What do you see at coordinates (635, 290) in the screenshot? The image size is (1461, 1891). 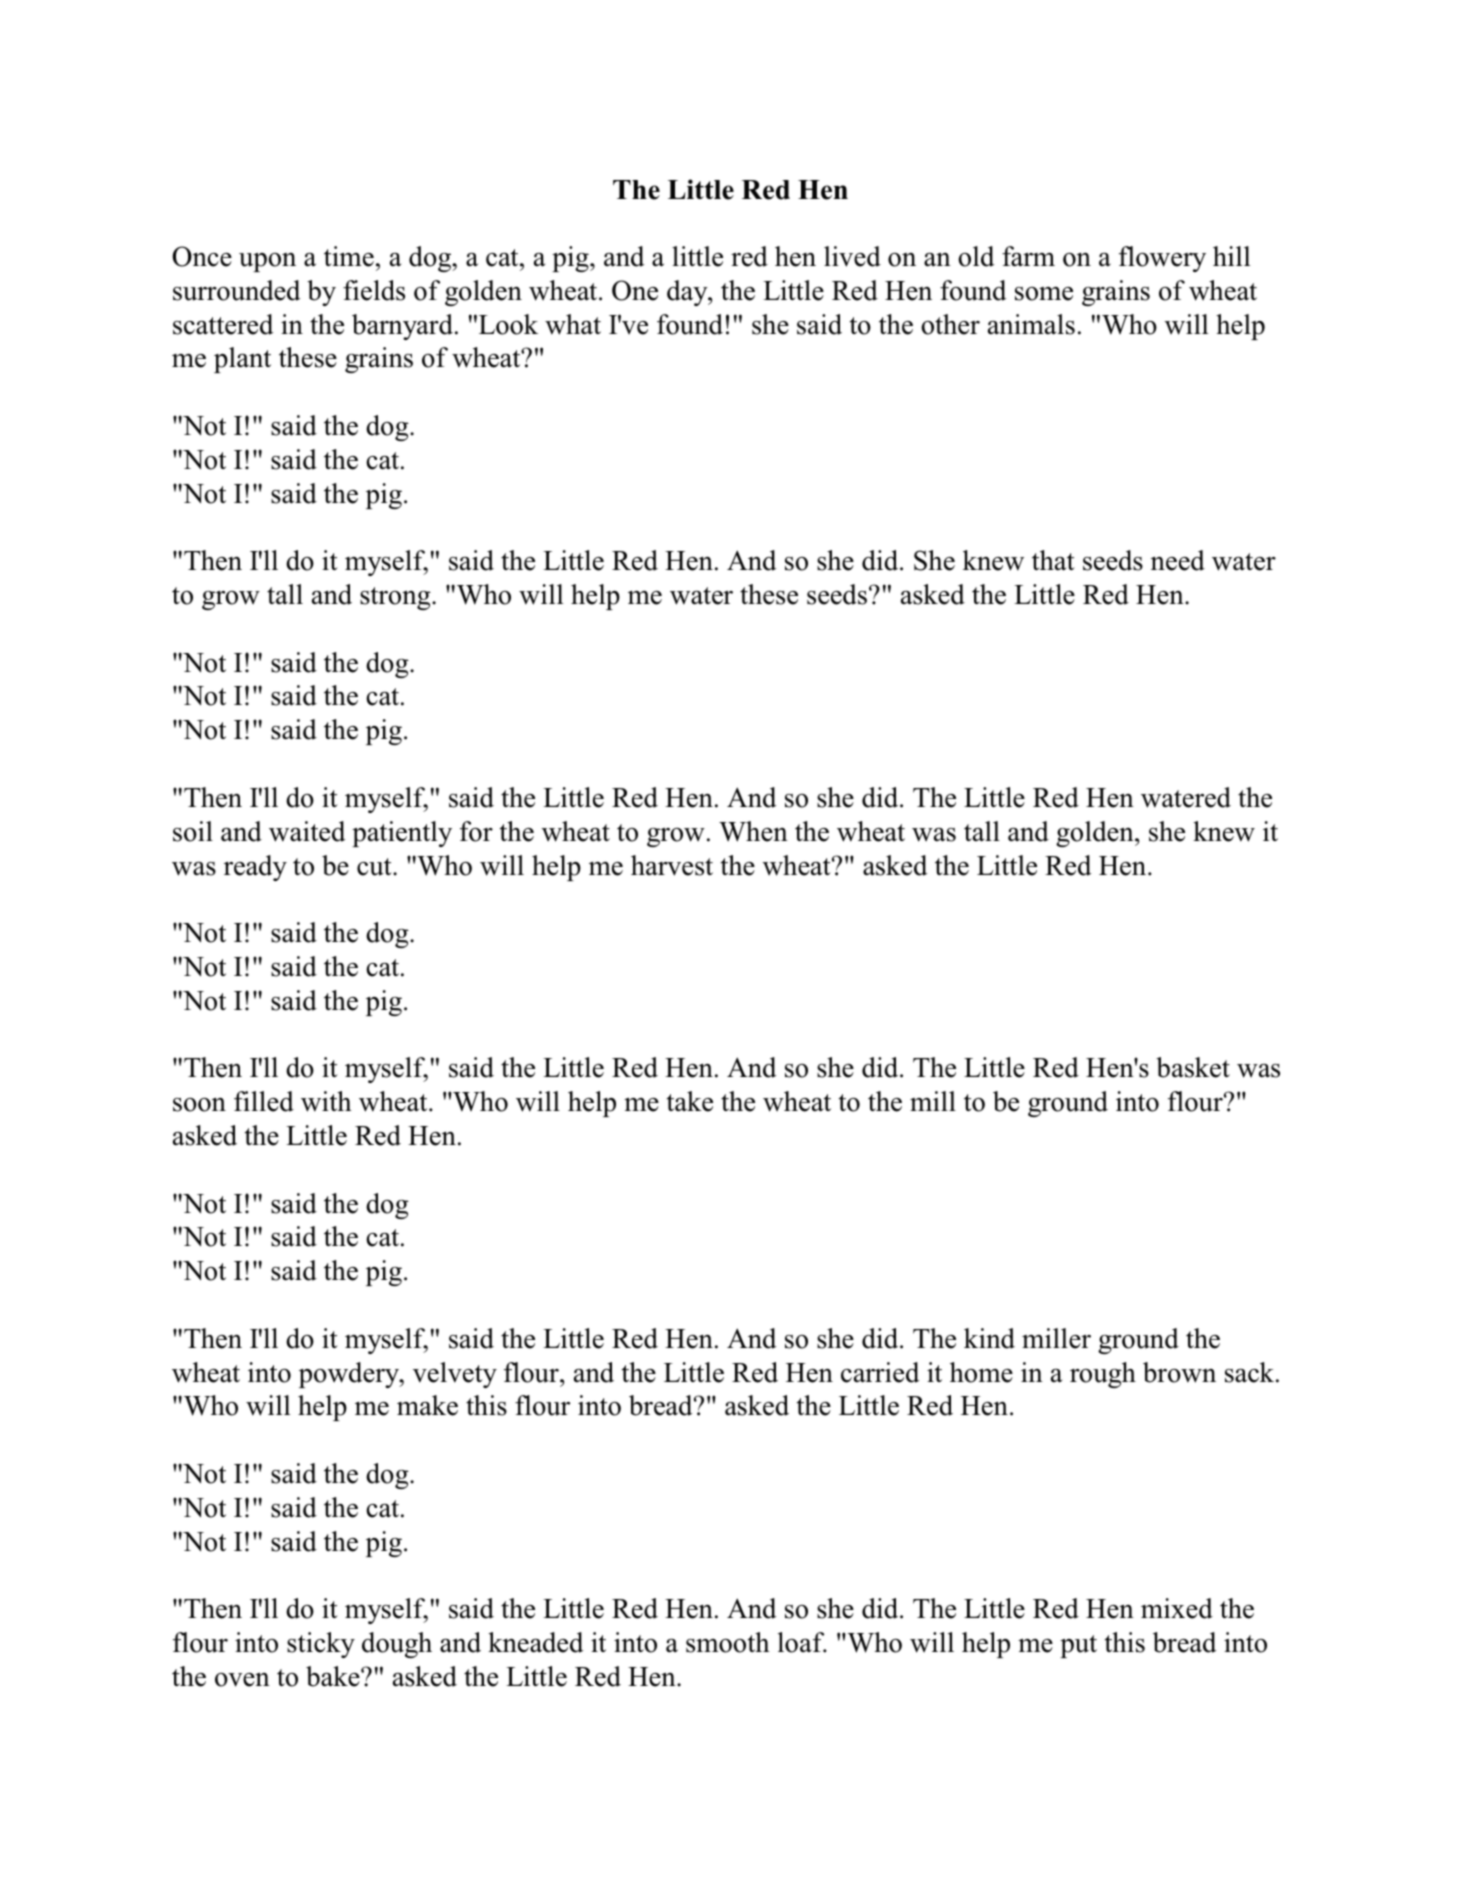 I see `One` at bounding box center [635, 290].
